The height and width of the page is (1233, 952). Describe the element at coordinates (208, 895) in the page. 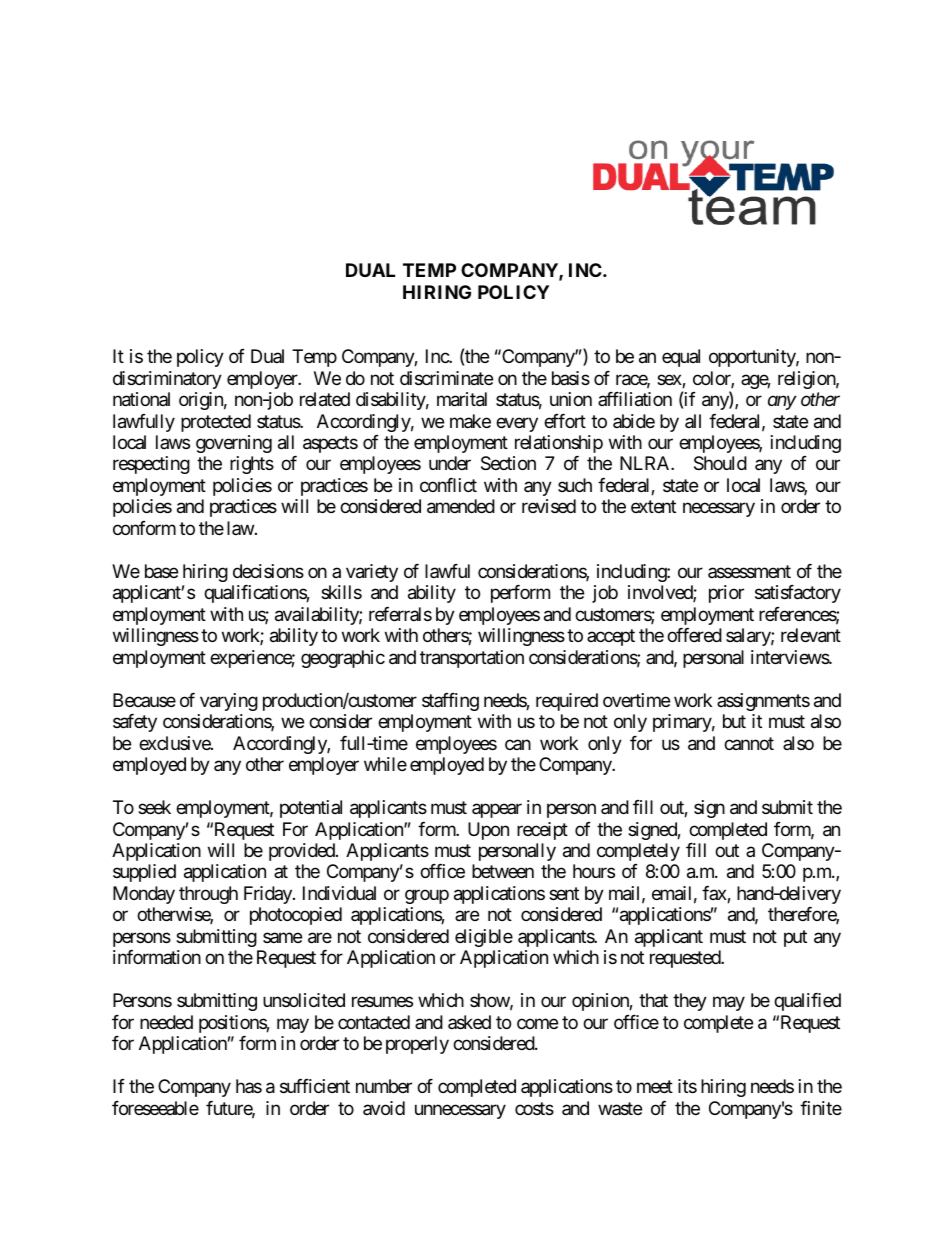

I see `through` at that location.
